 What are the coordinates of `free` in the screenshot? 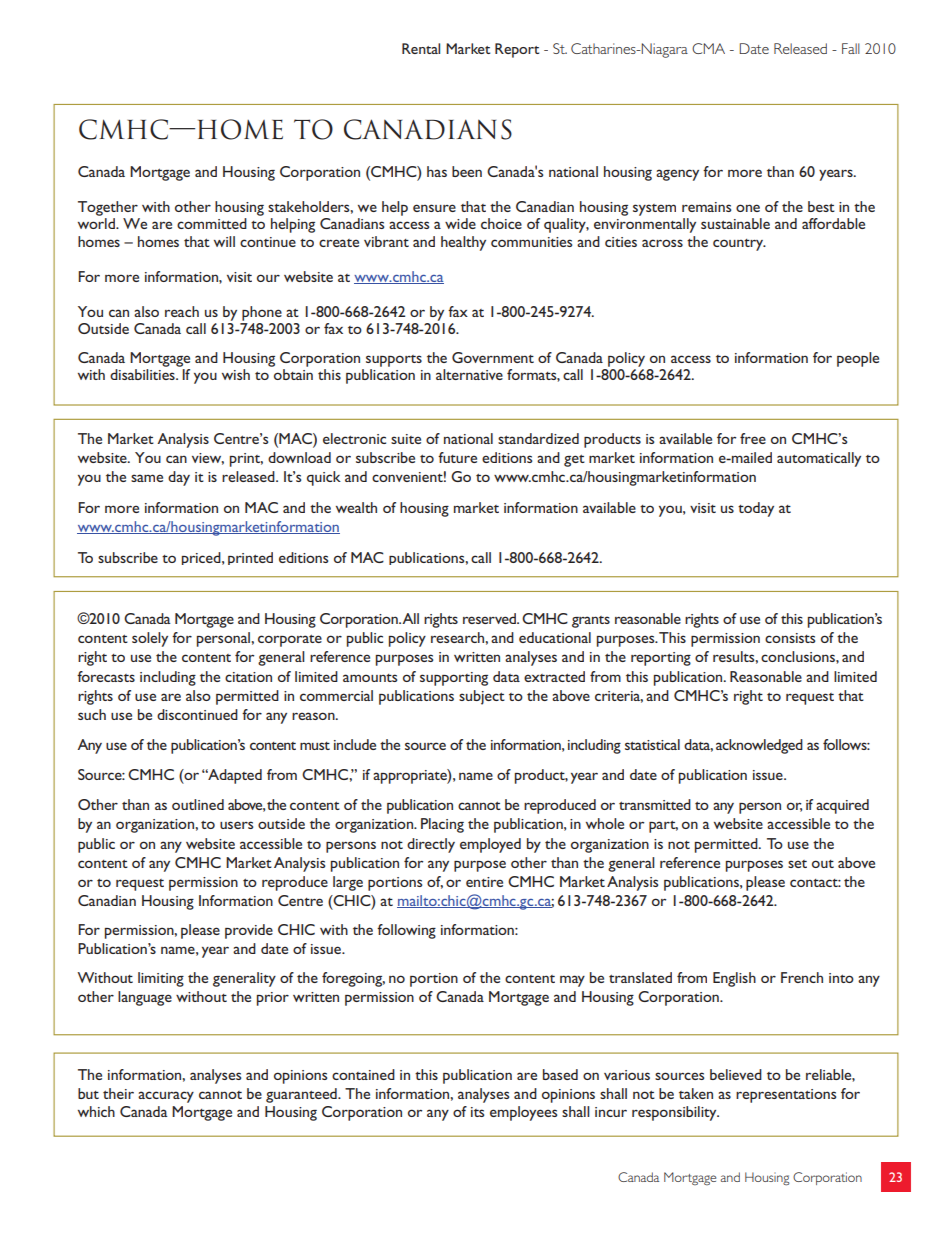 It's located at (753, 438).
